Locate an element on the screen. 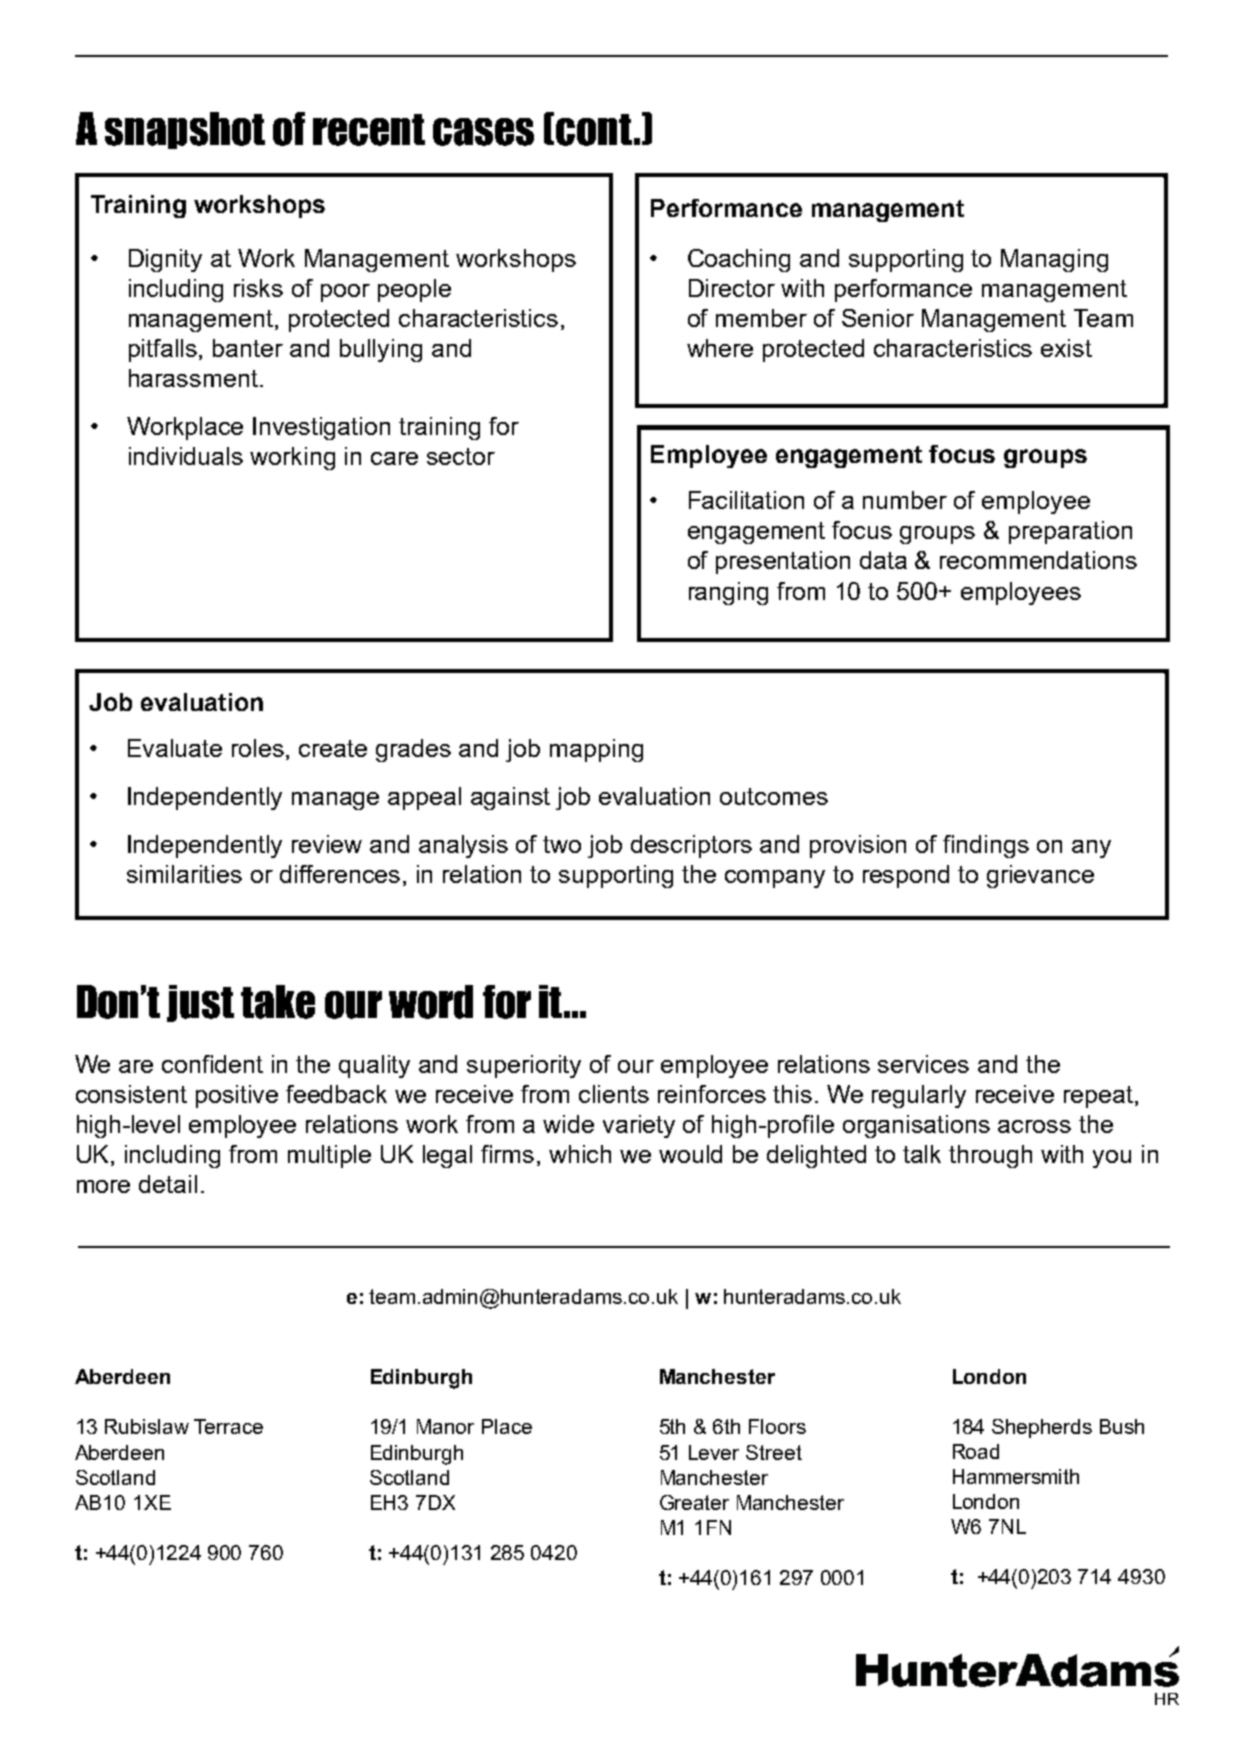  ranging is located at coordinates (728, 593).
